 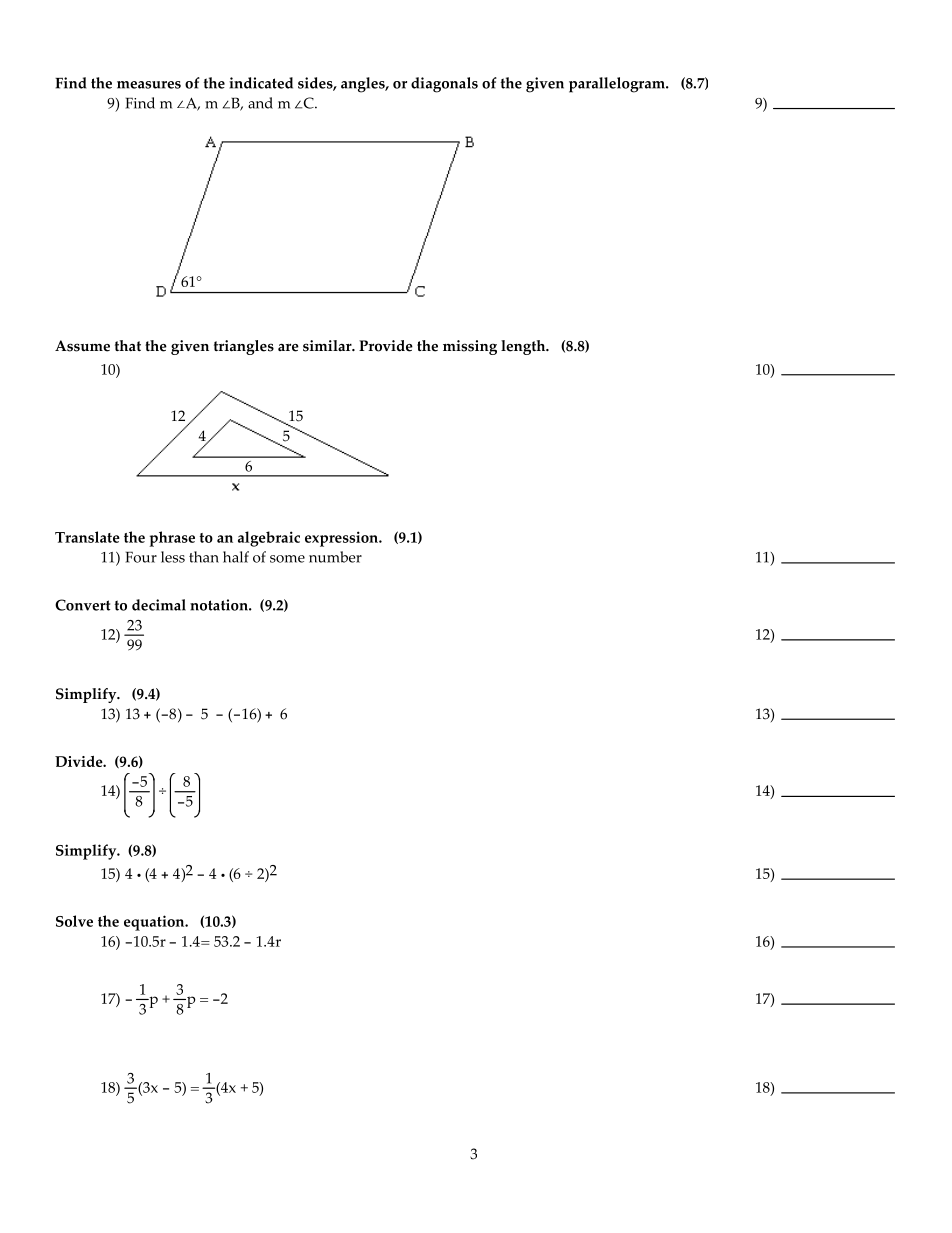 What do you see at coordinates (618, 85) in the screenshot?
I see `parallelogram` at bounding box center [618, 85].
